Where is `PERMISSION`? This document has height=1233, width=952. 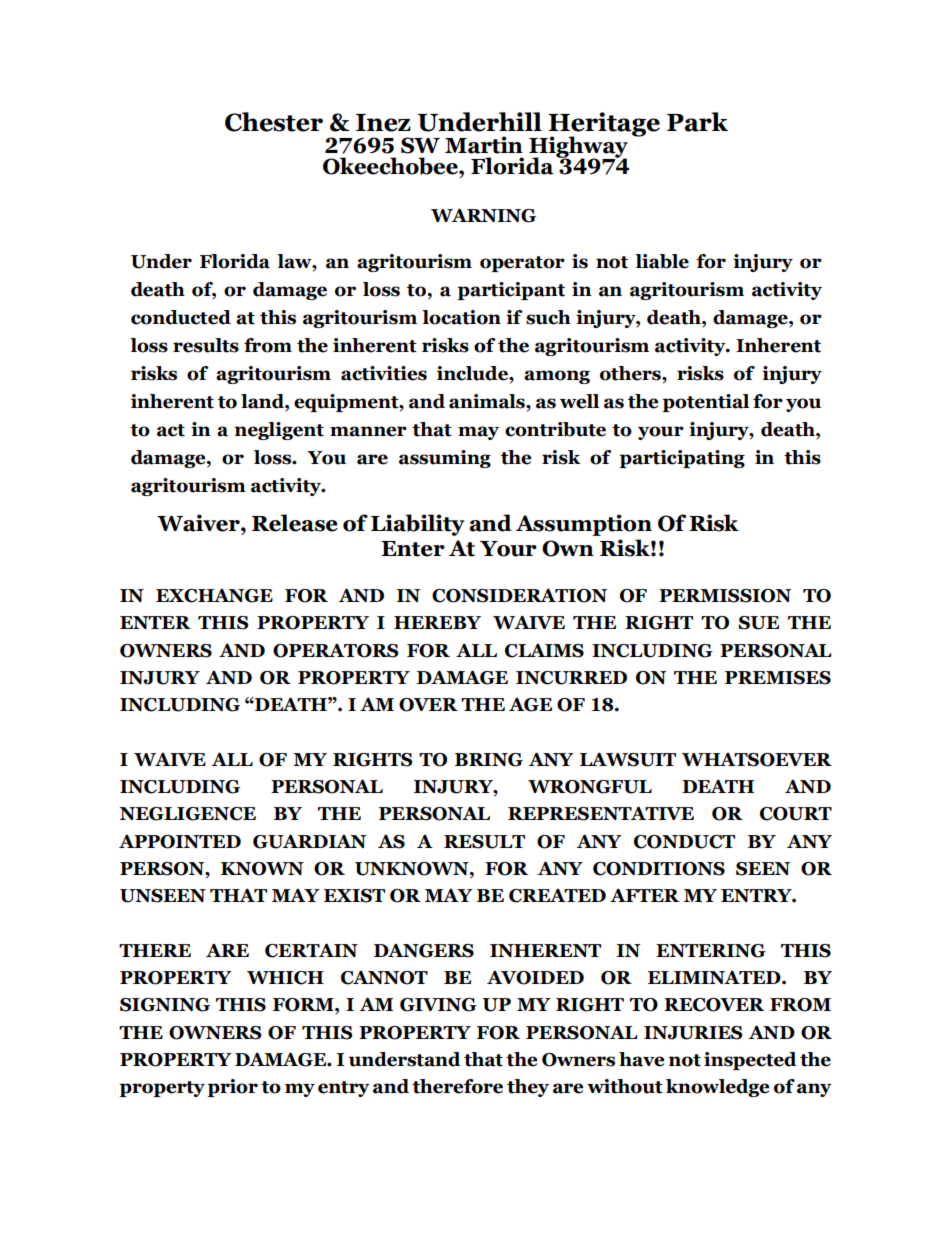
PERMISSION is located at coordinates (725, 596).
